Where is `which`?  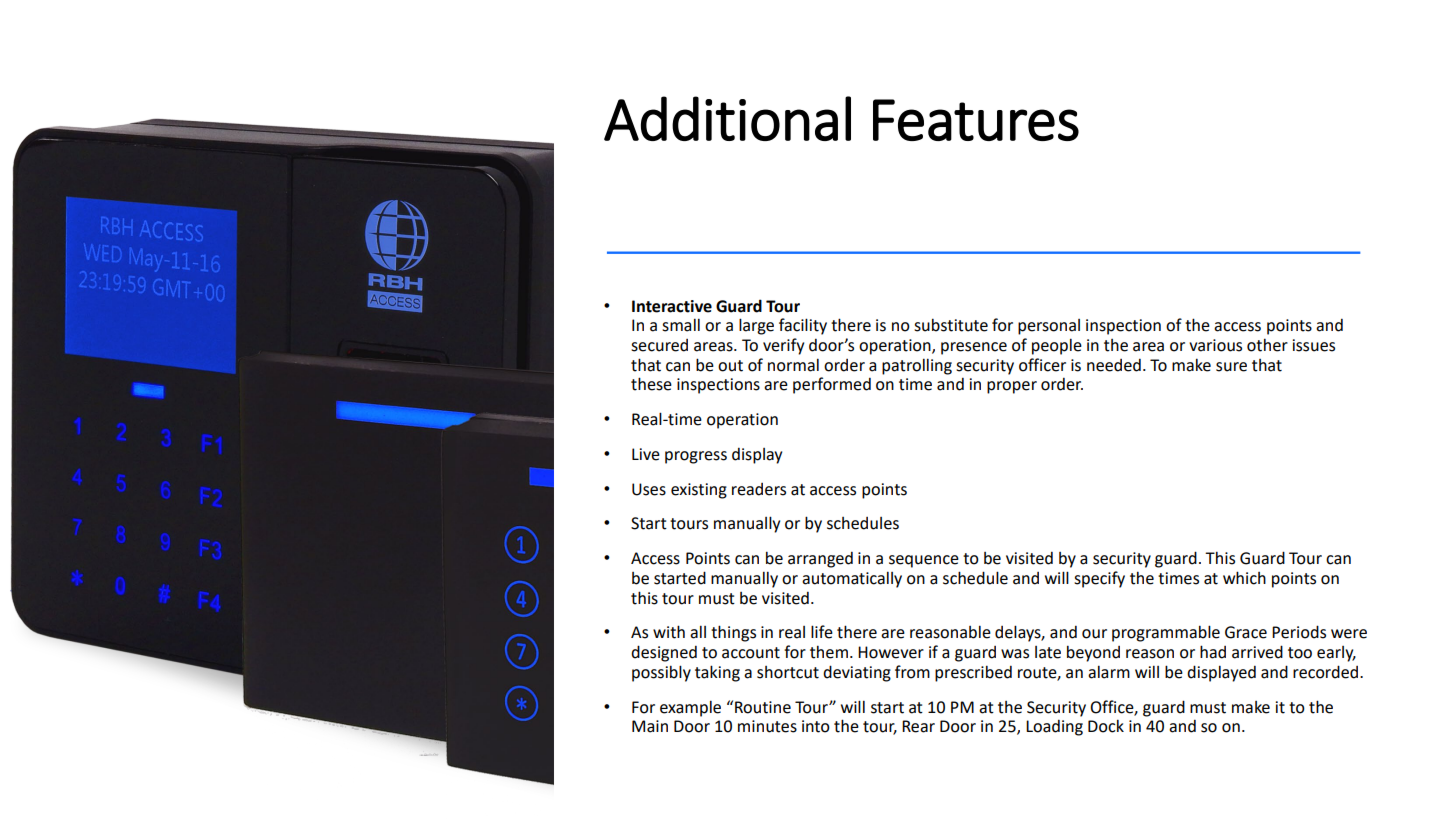
which is located at coordinates (1244, 578).
